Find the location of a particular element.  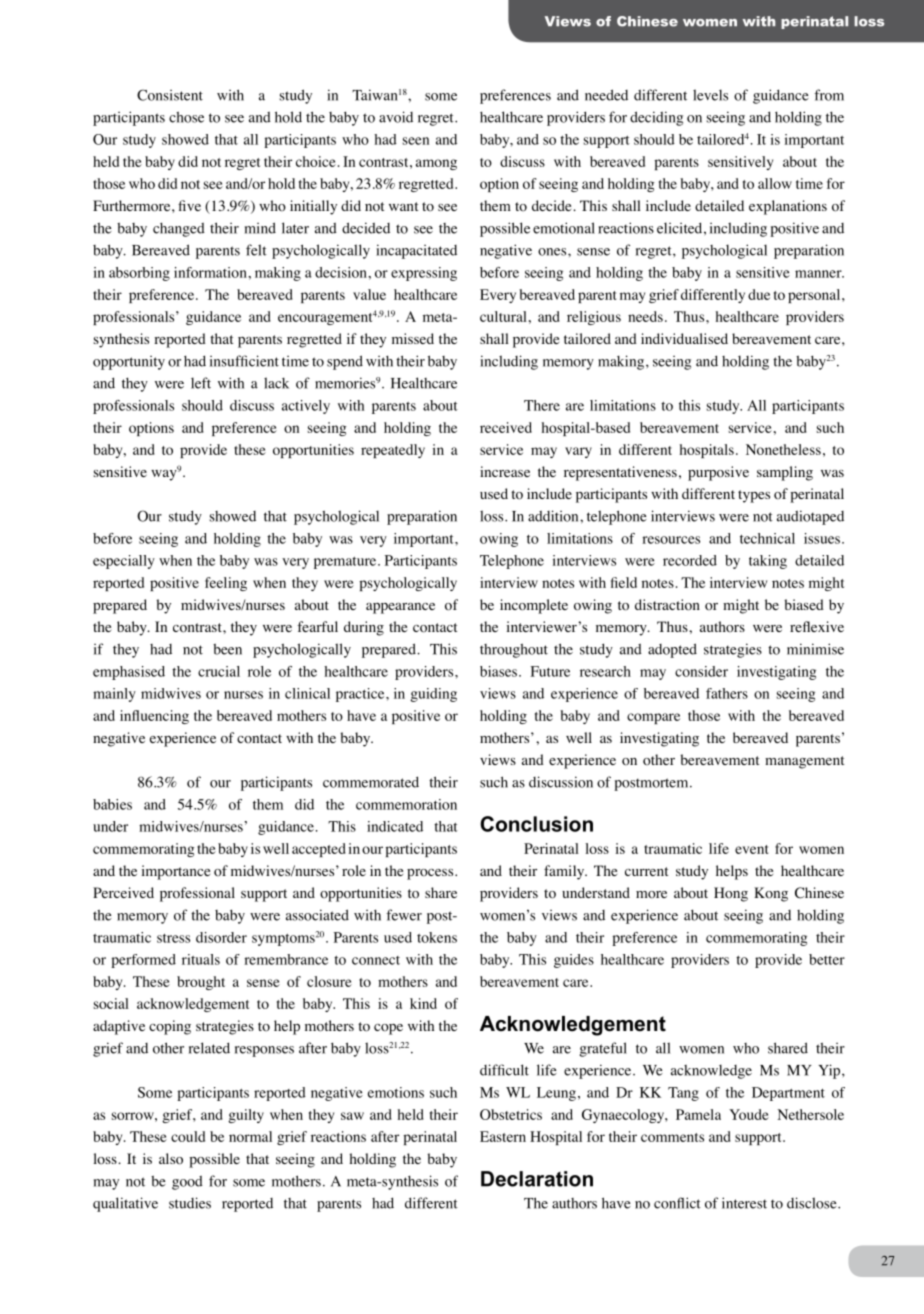

feeling is located at coordinates (226, 584).
